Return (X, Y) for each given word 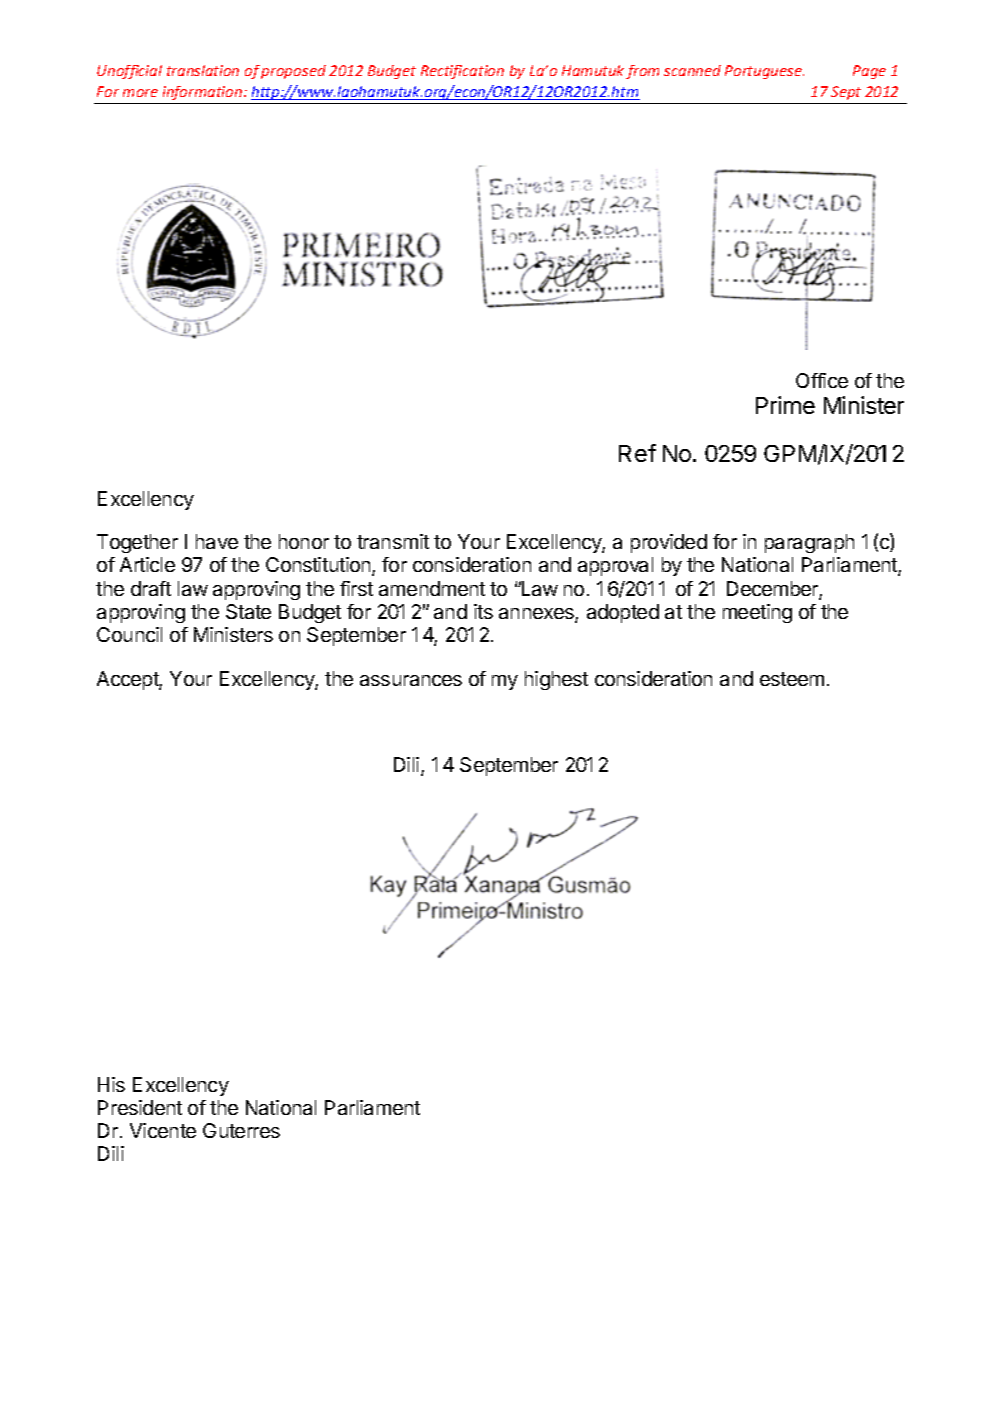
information (204, 93)
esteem (792, 679)
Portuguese (764, 72)
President (140, 1107)
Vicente (163, 1130)
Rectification (462, 72)
